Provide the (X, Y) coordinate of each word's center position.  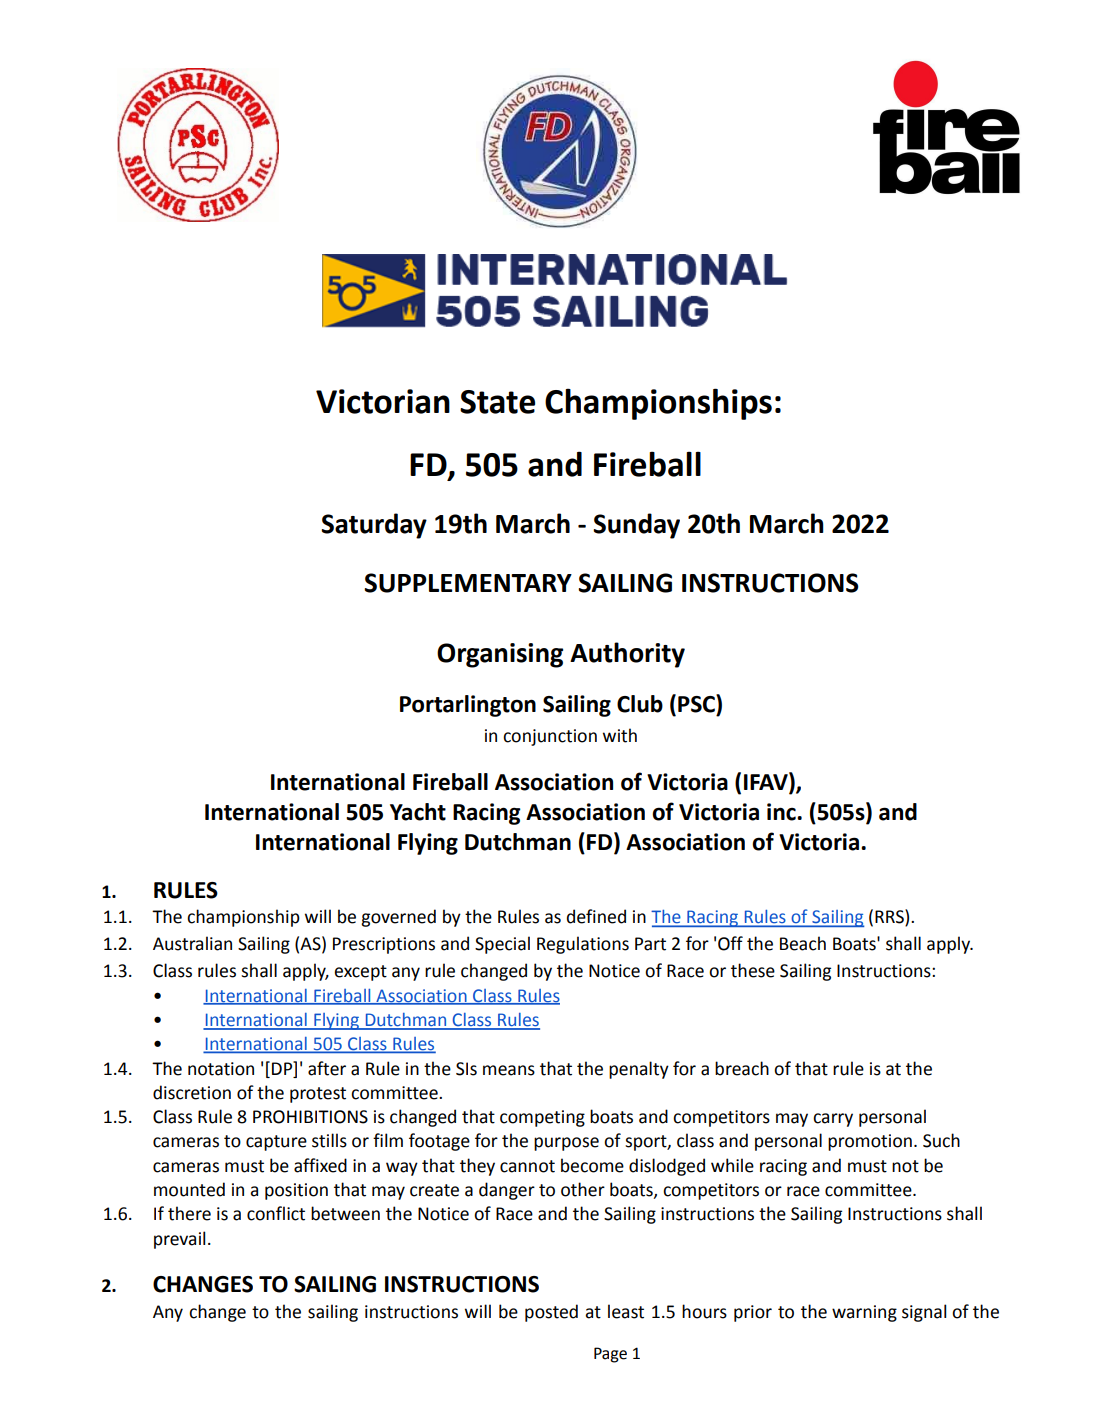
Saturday (374, 526)
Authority (627, 655)
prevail (180, 1240)
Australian (192, 943)
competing (542, 1118)
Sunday (636, 526)
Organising (500, 655)
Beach (803, 943)
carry (833, 1120)
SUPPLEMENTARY (468, 583)
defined (596, 916)
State (497, 402)
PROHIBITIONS (310, 1117)
